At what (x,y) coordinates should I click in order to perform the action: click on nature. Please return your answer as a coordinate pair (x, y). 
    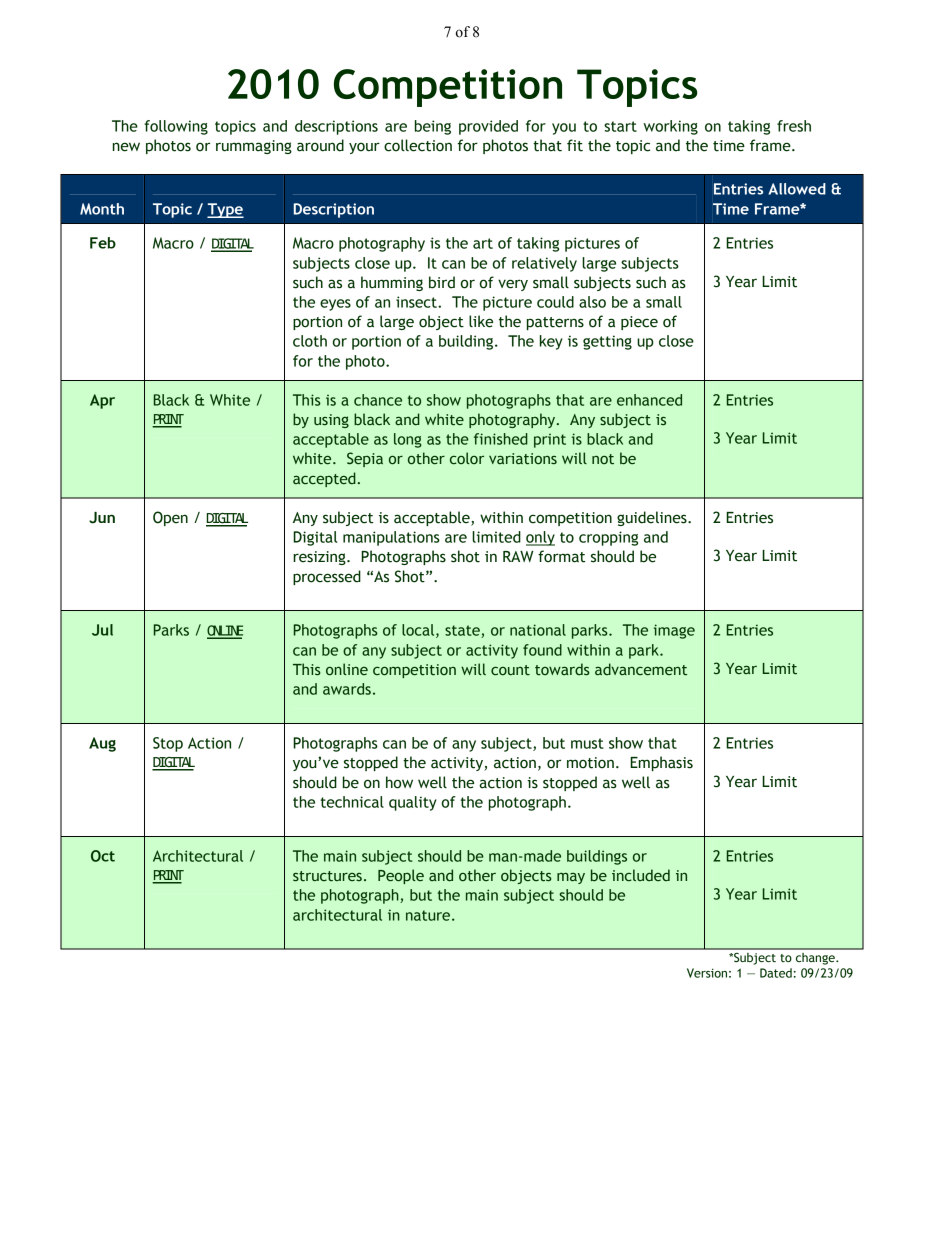
    Looking at the image, I should click on (429, 915).
